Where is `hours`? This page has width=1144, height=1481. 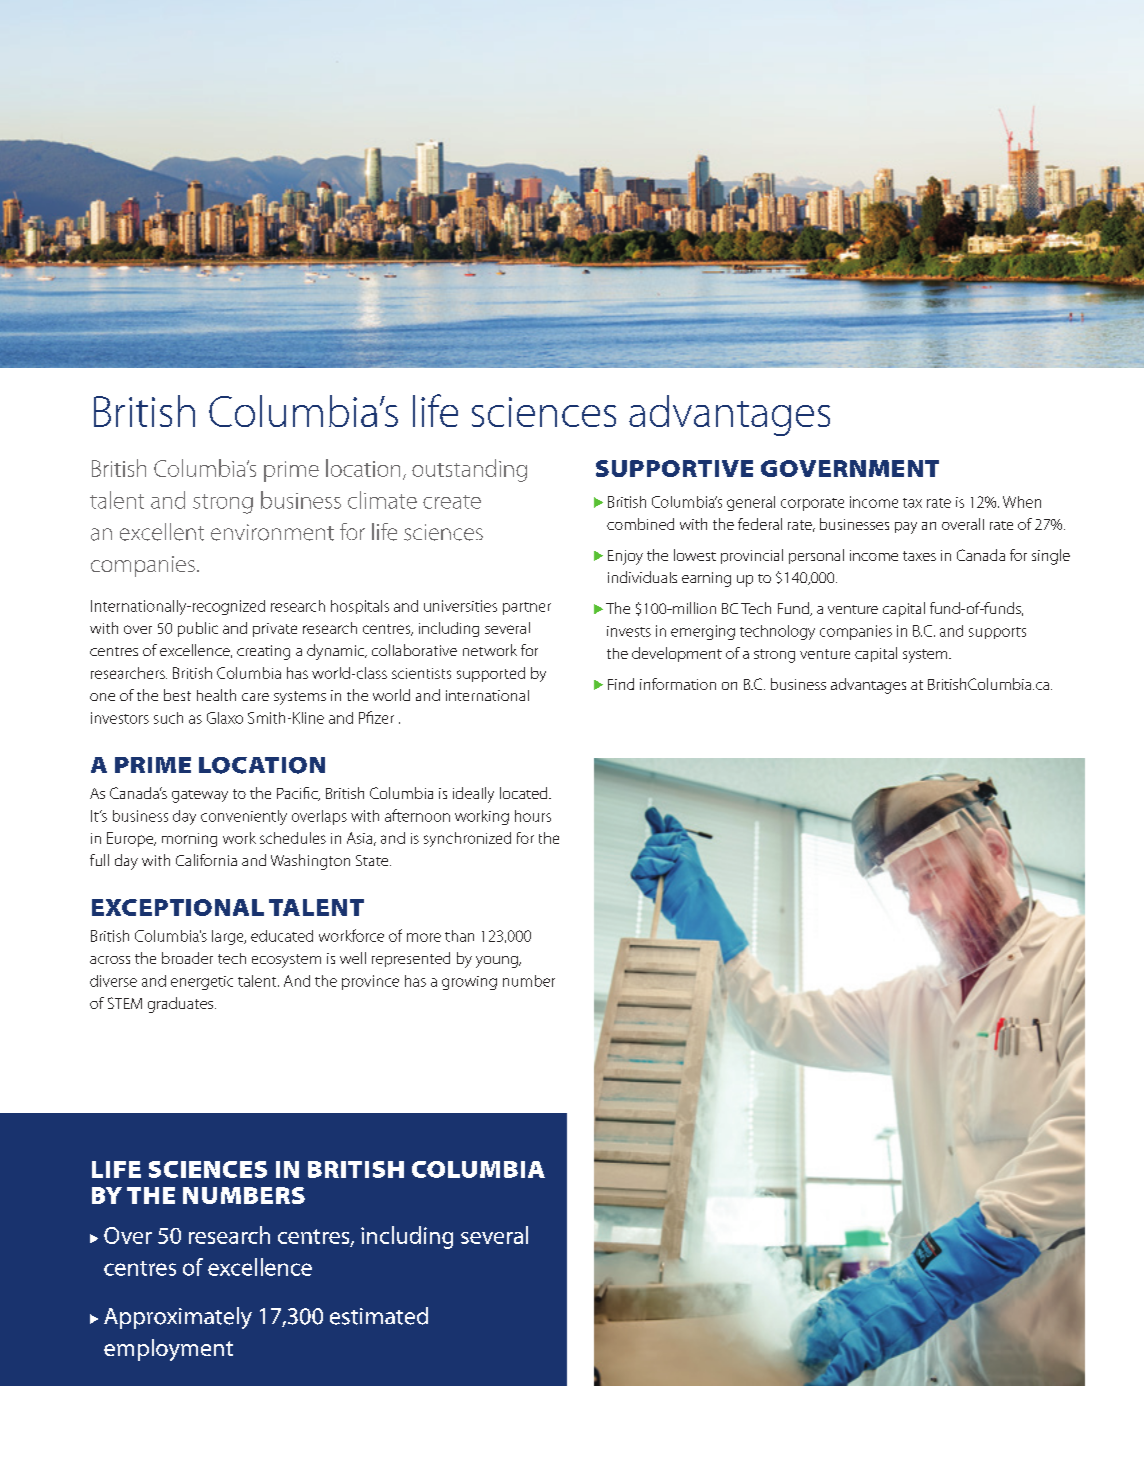
hours is located at coordinates (533, 816).
